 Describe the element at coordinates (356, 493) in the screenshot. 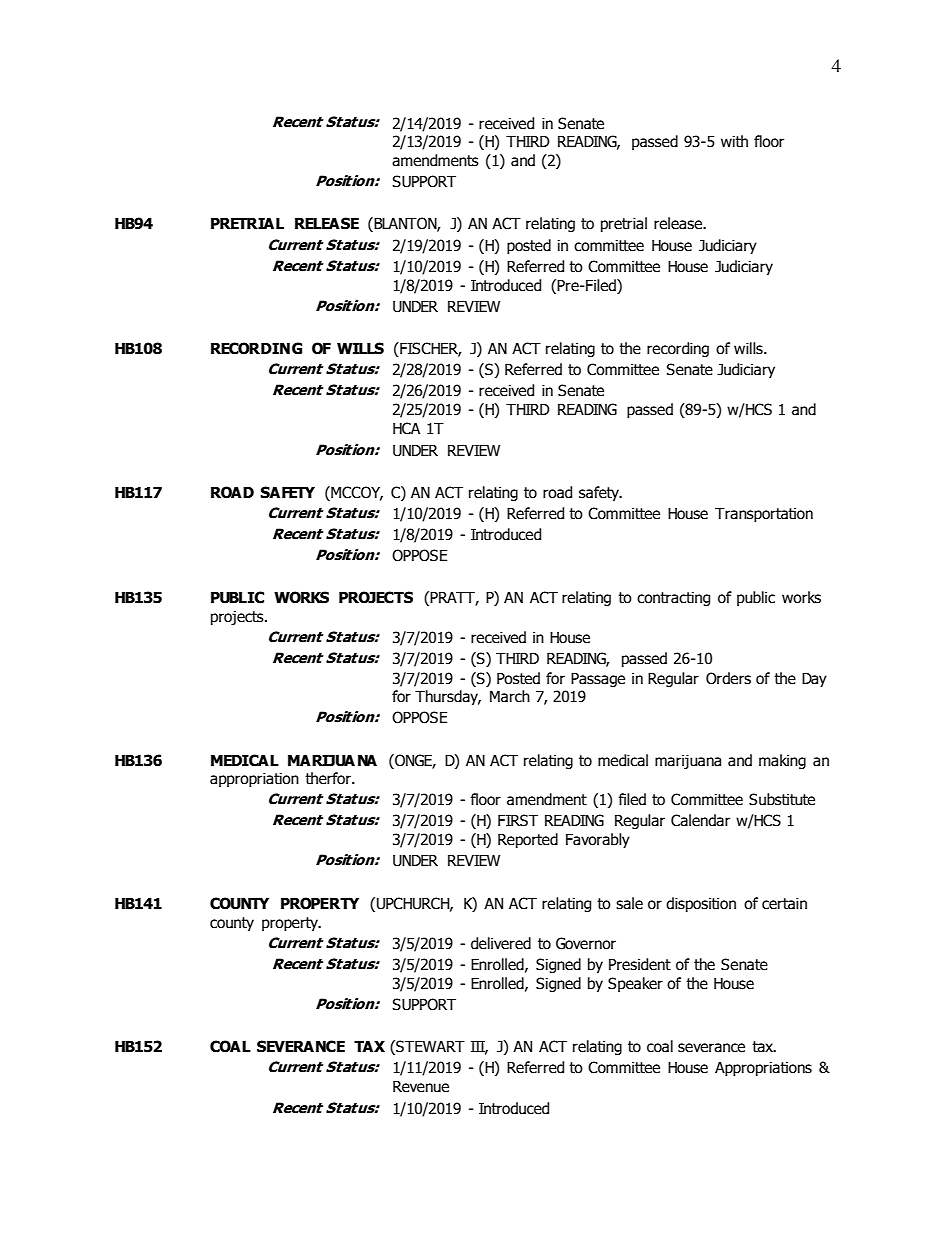

I see `MCCOY` at that location.
